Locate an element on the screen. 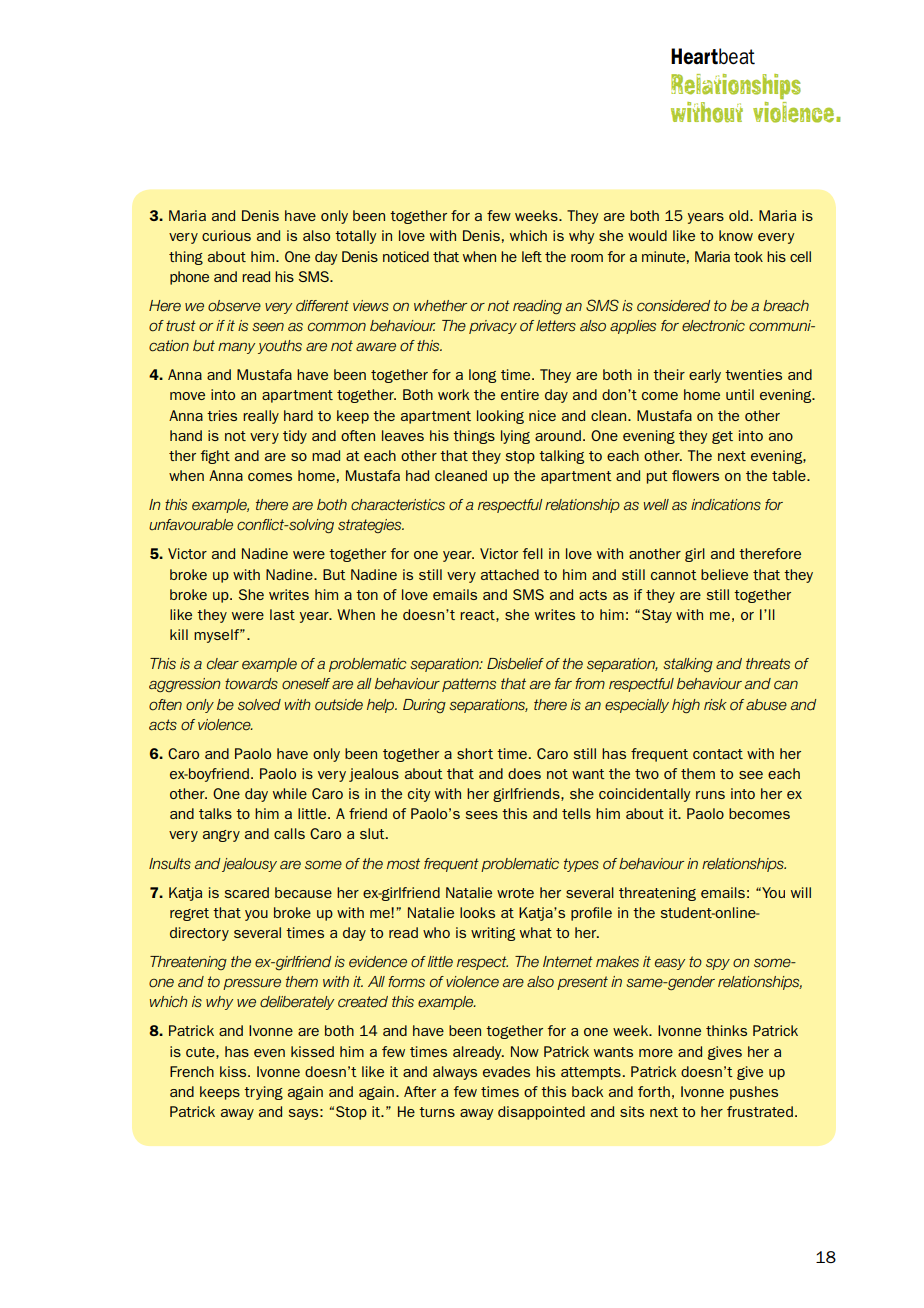 The height and width of the screenshot is (1308, 924). last is located at coordinates (282, 614).
